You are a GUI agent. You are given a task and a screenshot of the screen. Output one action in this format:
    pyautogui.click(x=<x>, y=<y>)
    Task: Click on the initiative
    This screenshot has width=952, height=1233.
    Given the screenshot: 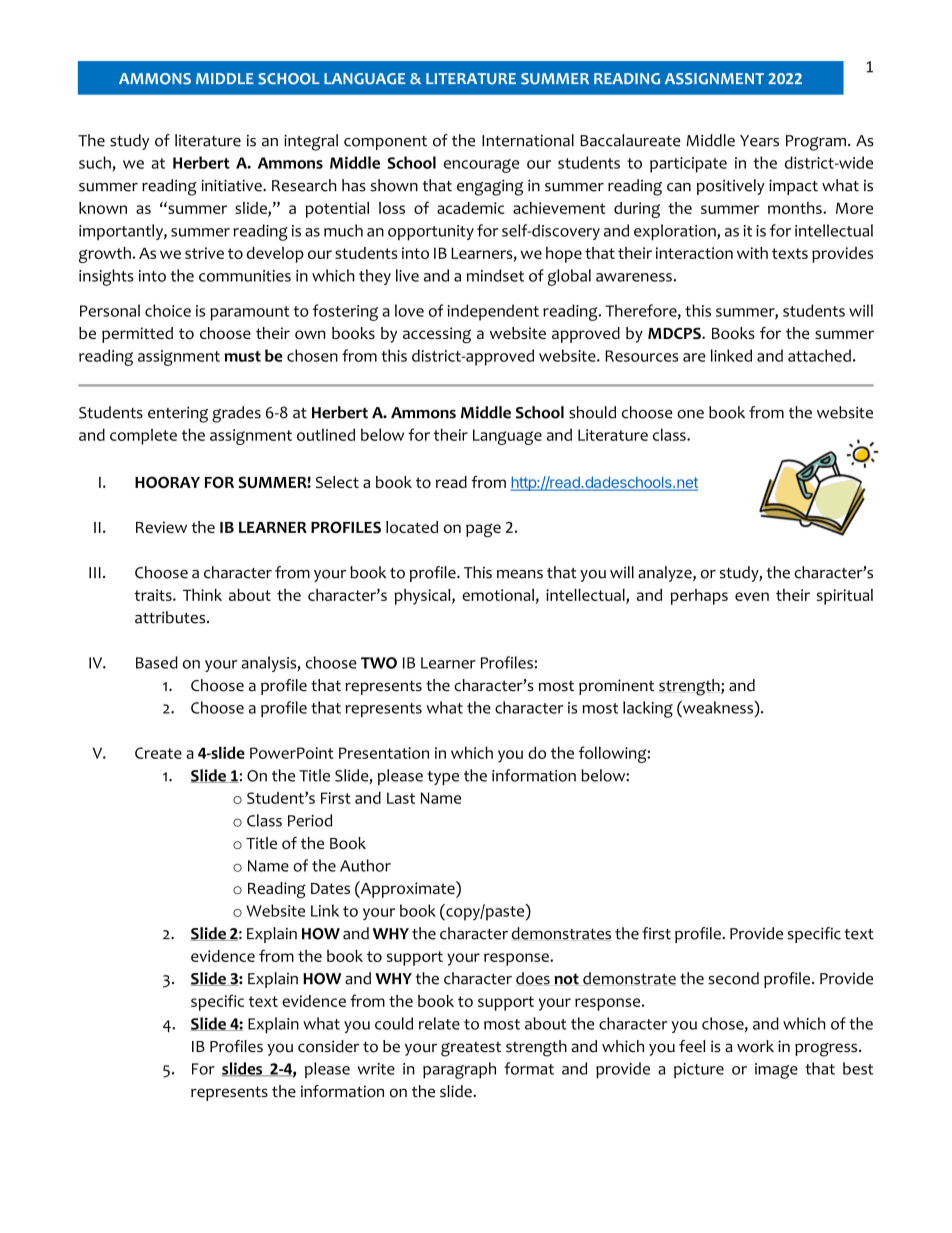 What is the action you would take?
    pyautogui.click(x=232, y=185)
